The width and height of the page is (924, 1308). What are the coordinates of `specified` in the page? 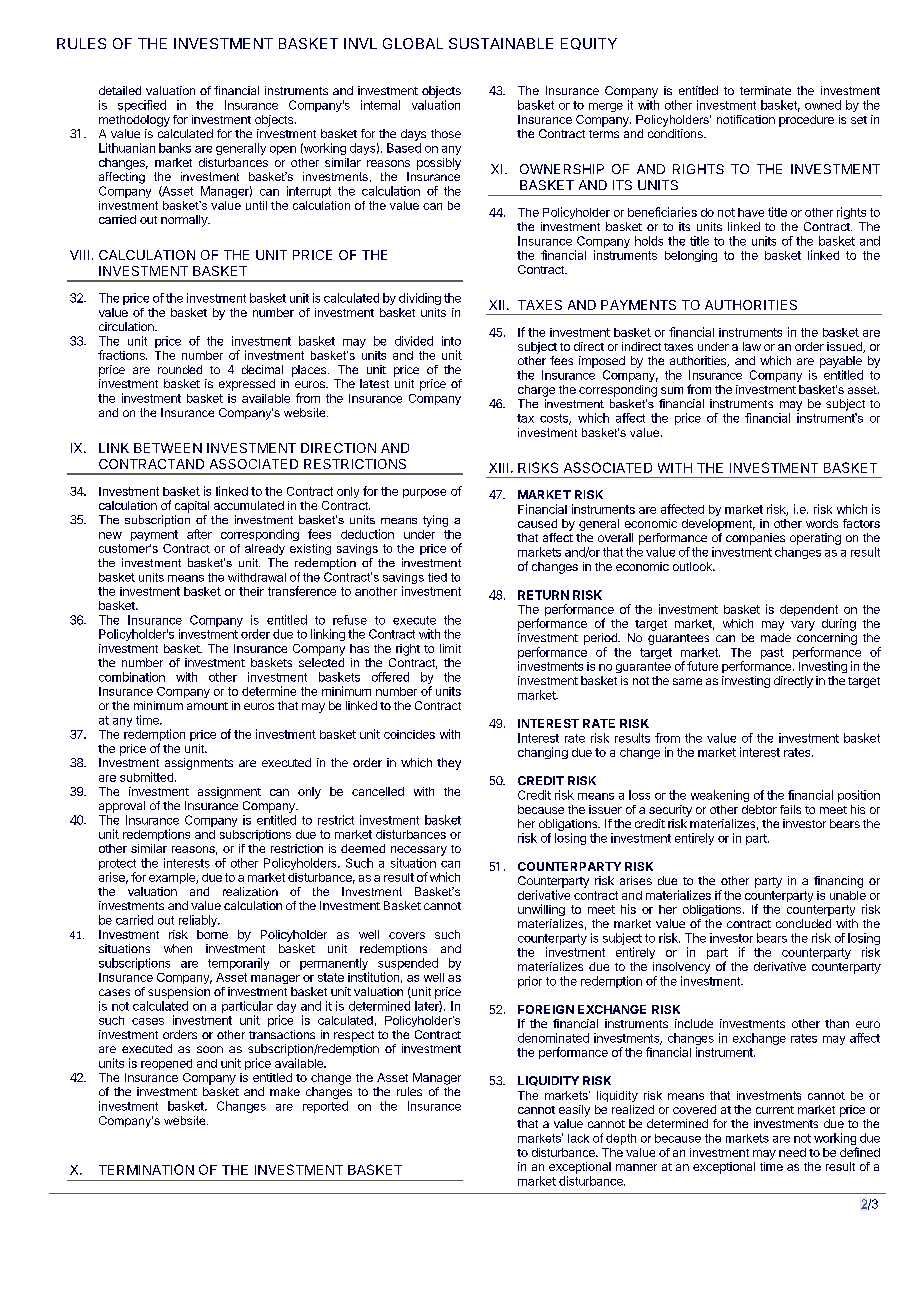 It's located at (142, 106).
